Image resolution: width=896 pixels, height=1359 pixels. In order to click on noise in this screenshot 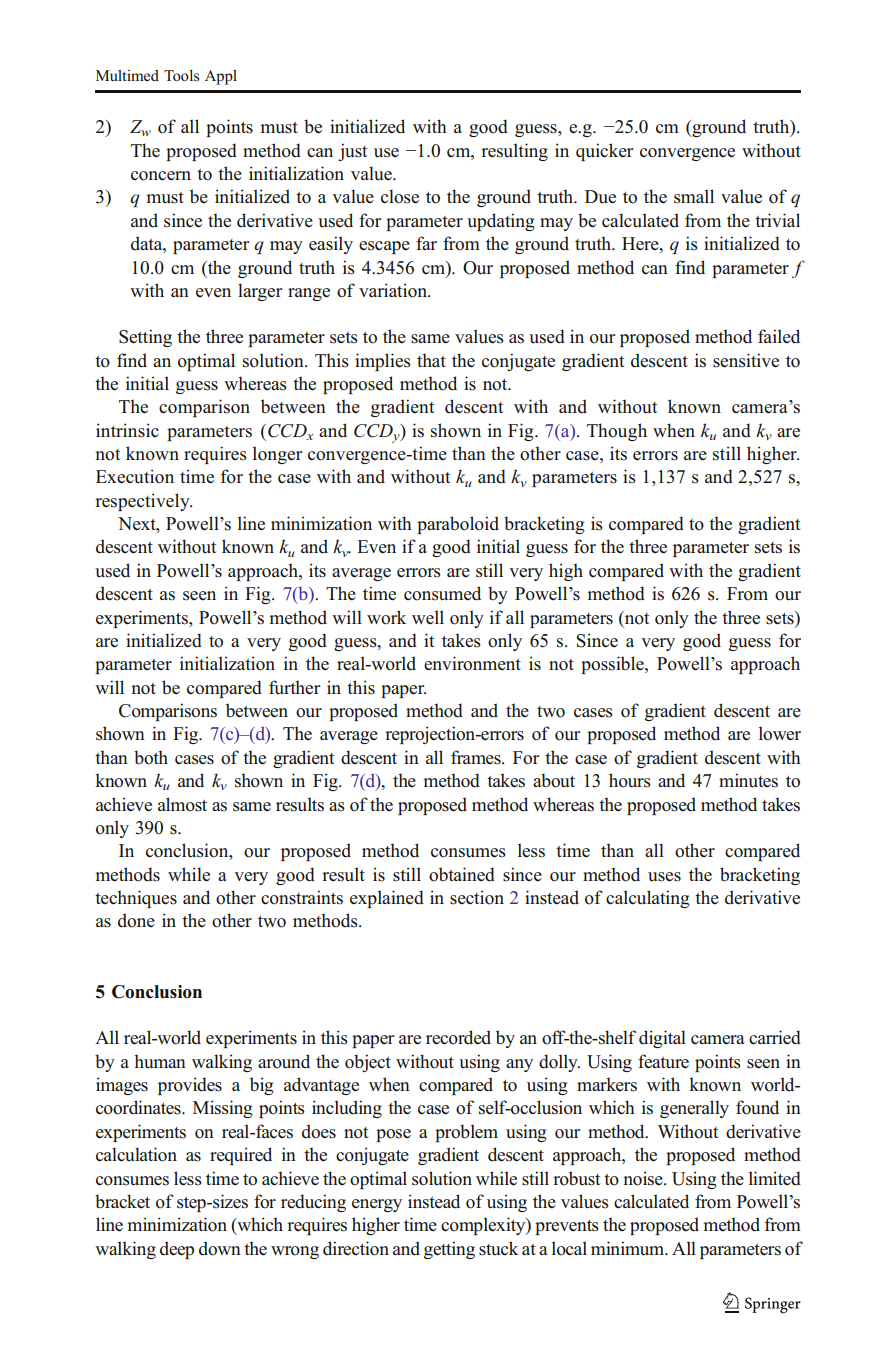, I will do `click(644, 1178)`.
